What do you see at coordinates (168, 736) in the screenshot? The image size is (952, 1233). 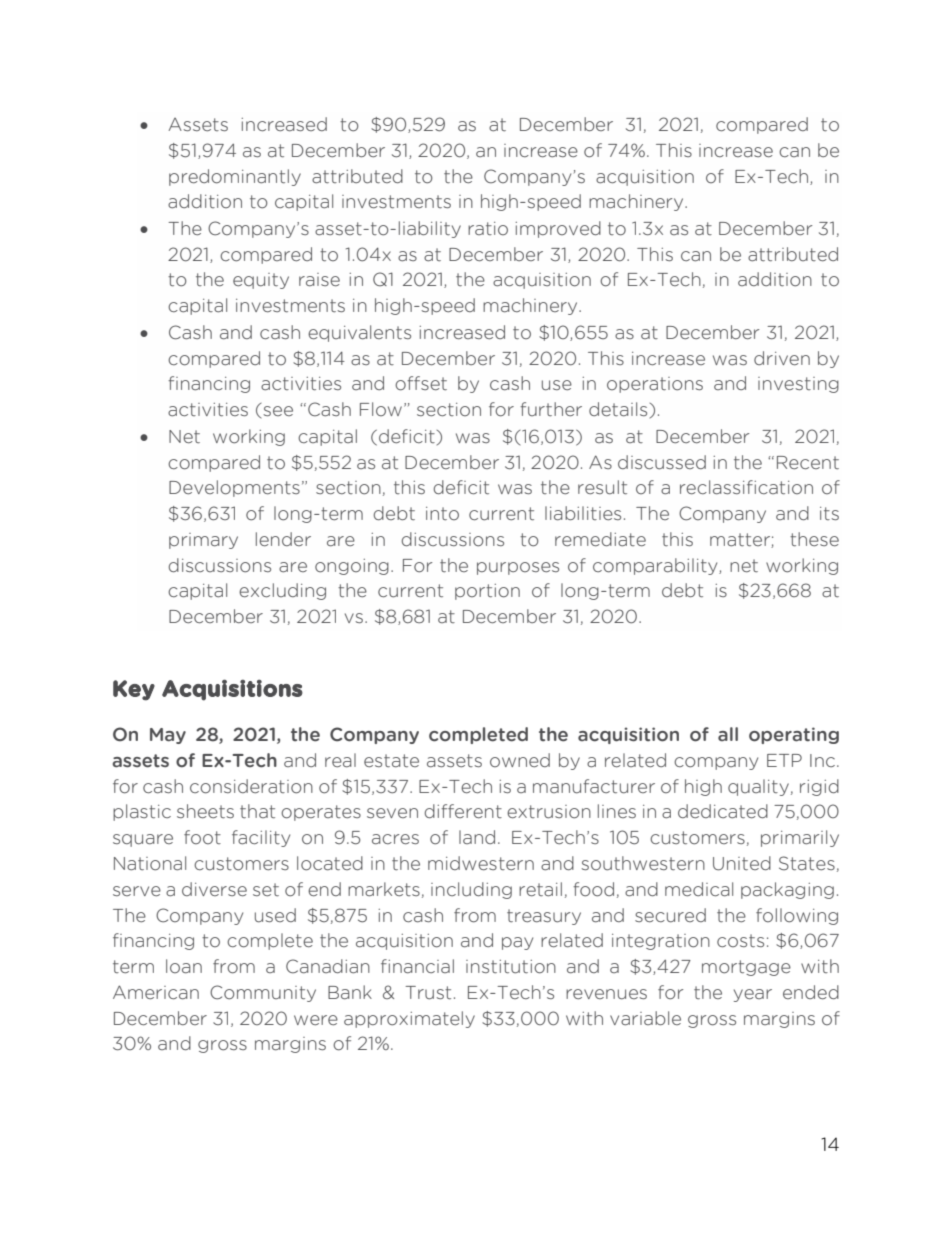 I see `May` at bounding box center [168, 736].
